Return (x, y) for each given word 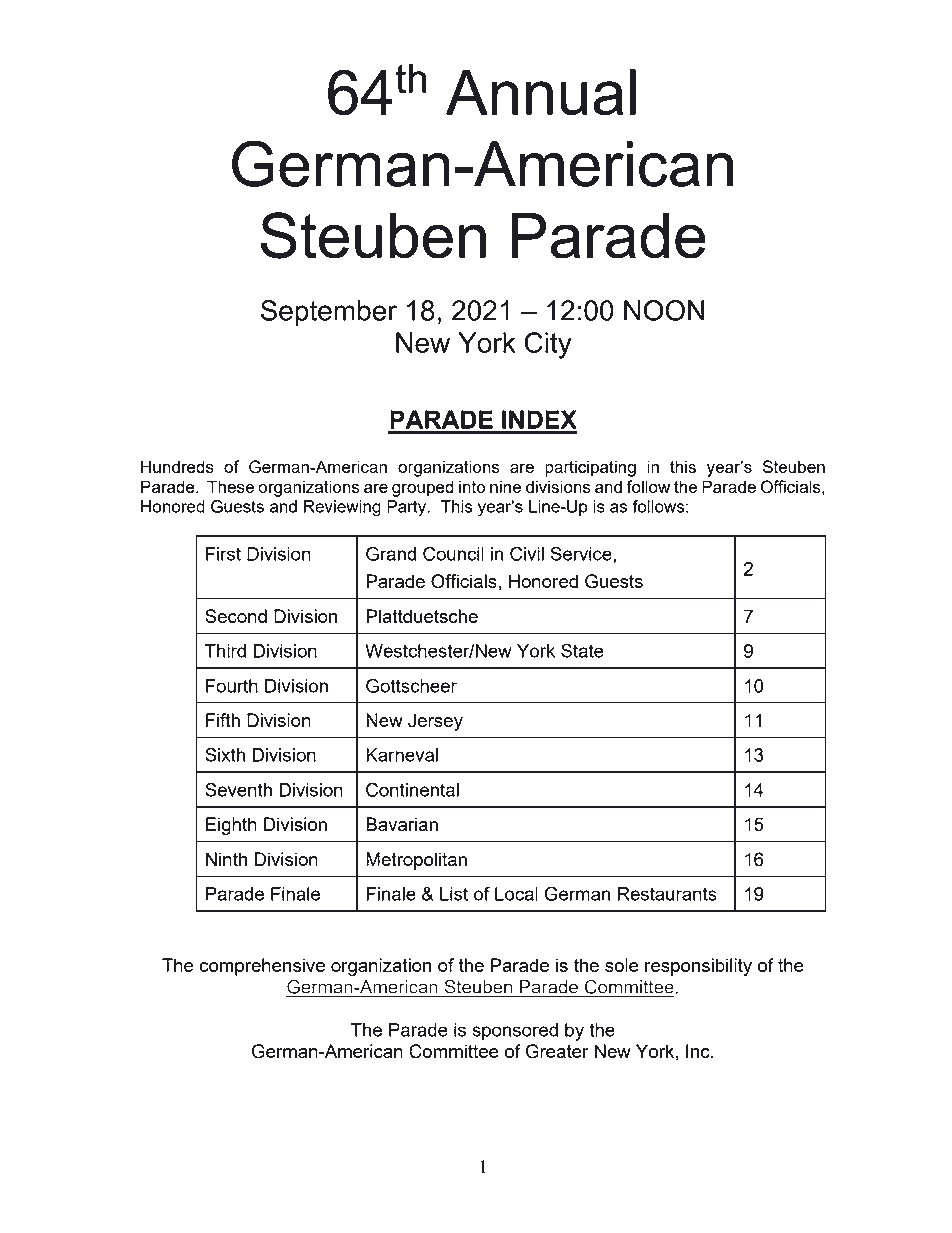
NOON (664, 310)
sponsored (515, 1032)
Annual (541, 92)
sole (622, 965)
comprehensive (262, 967)
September (329, 313)
